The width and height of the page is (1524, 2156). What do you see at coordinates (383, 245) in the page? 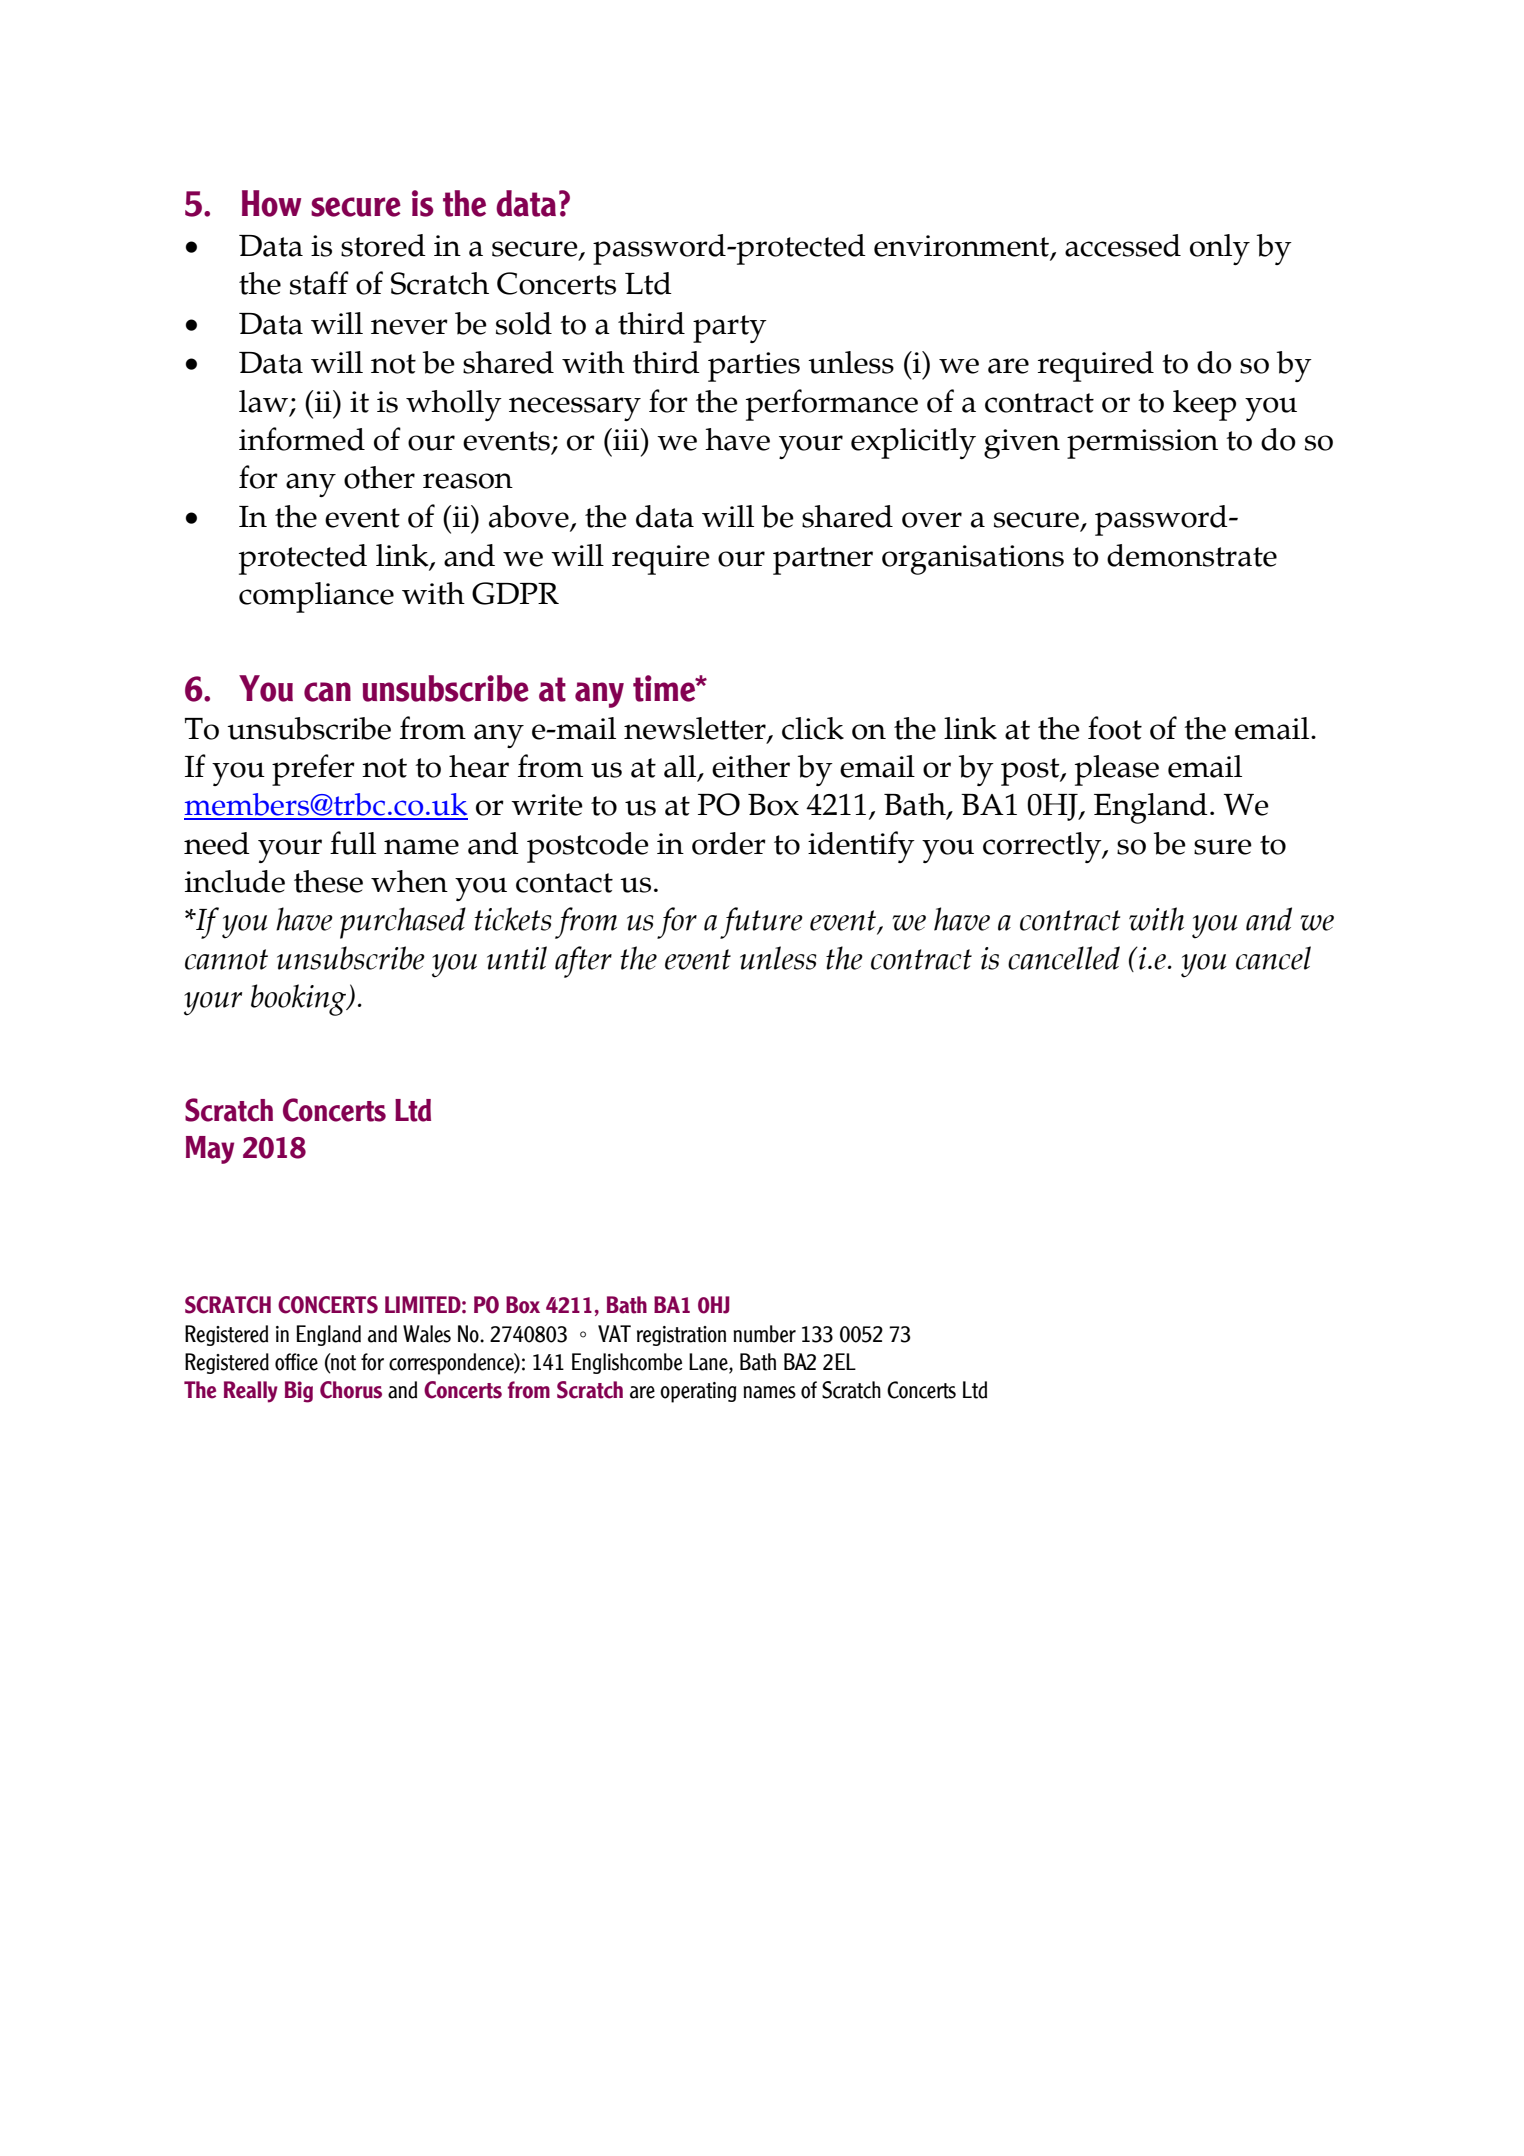
I see `stored` at bounding box center [383, 245].
